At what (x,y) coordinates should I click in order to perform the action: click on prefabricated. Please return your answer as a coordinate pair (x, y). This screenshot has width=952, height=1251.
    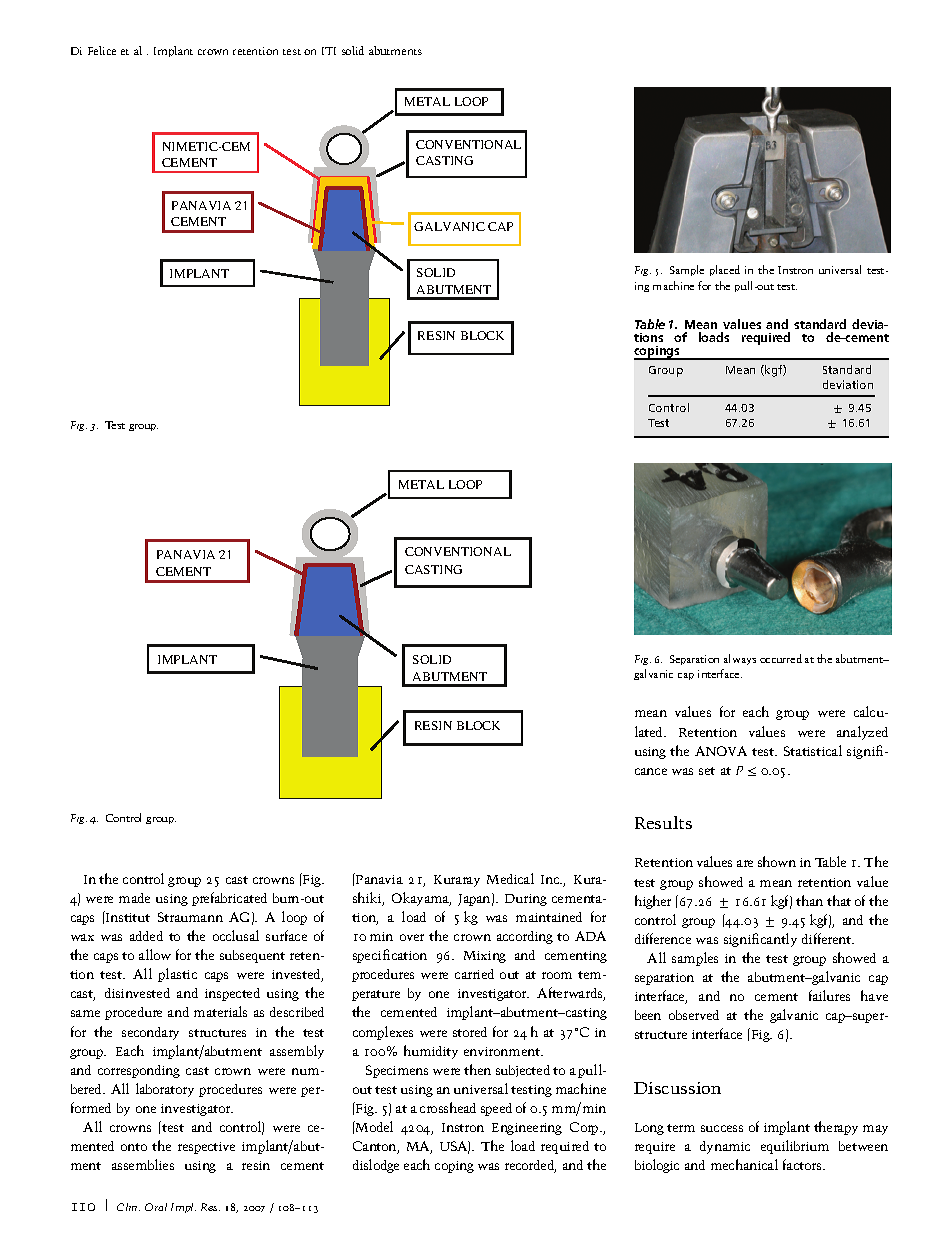
    Looking at the image, I should click on (229, 899).
